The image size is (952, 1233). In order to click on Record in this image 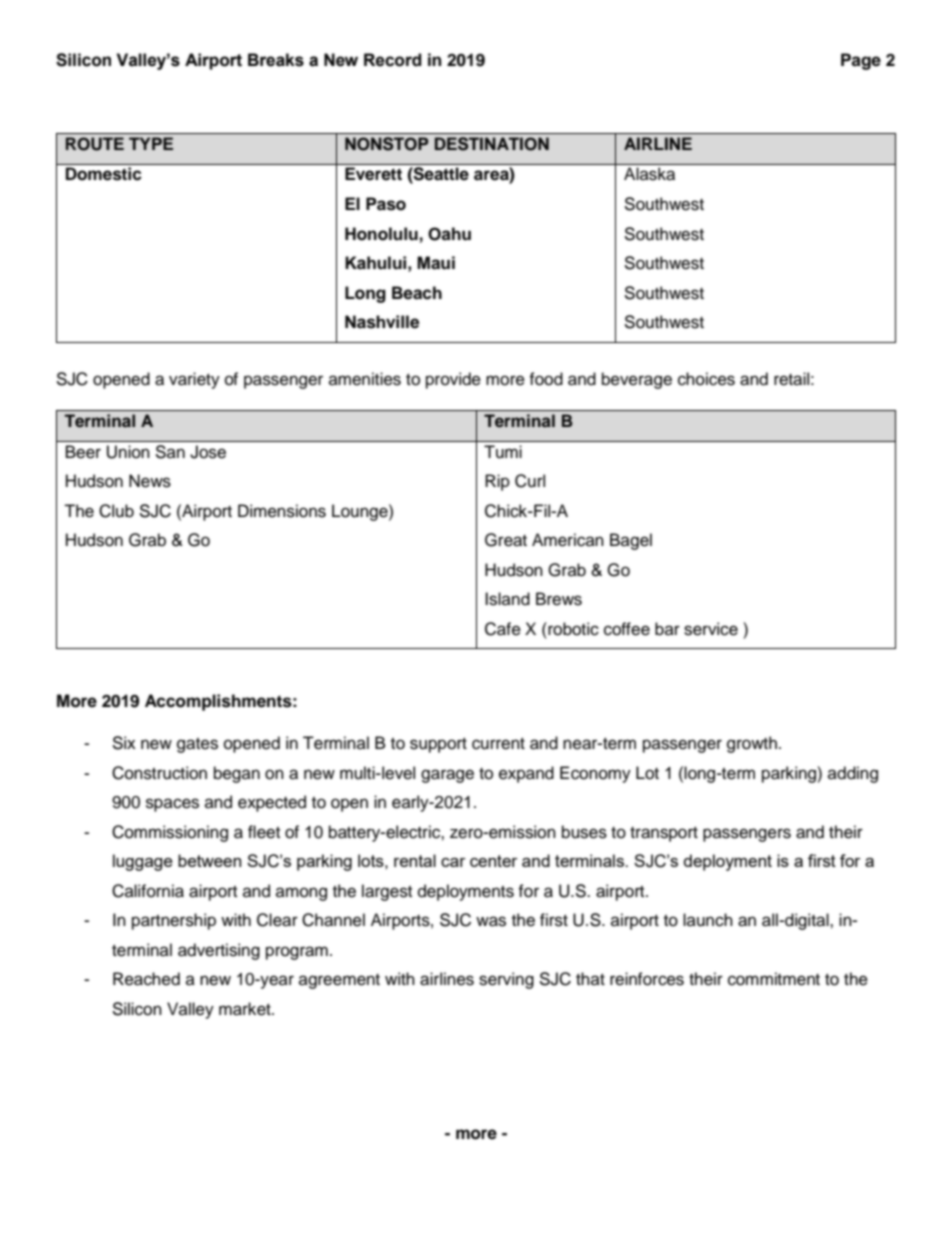, I will do `click(393, 60)`.
